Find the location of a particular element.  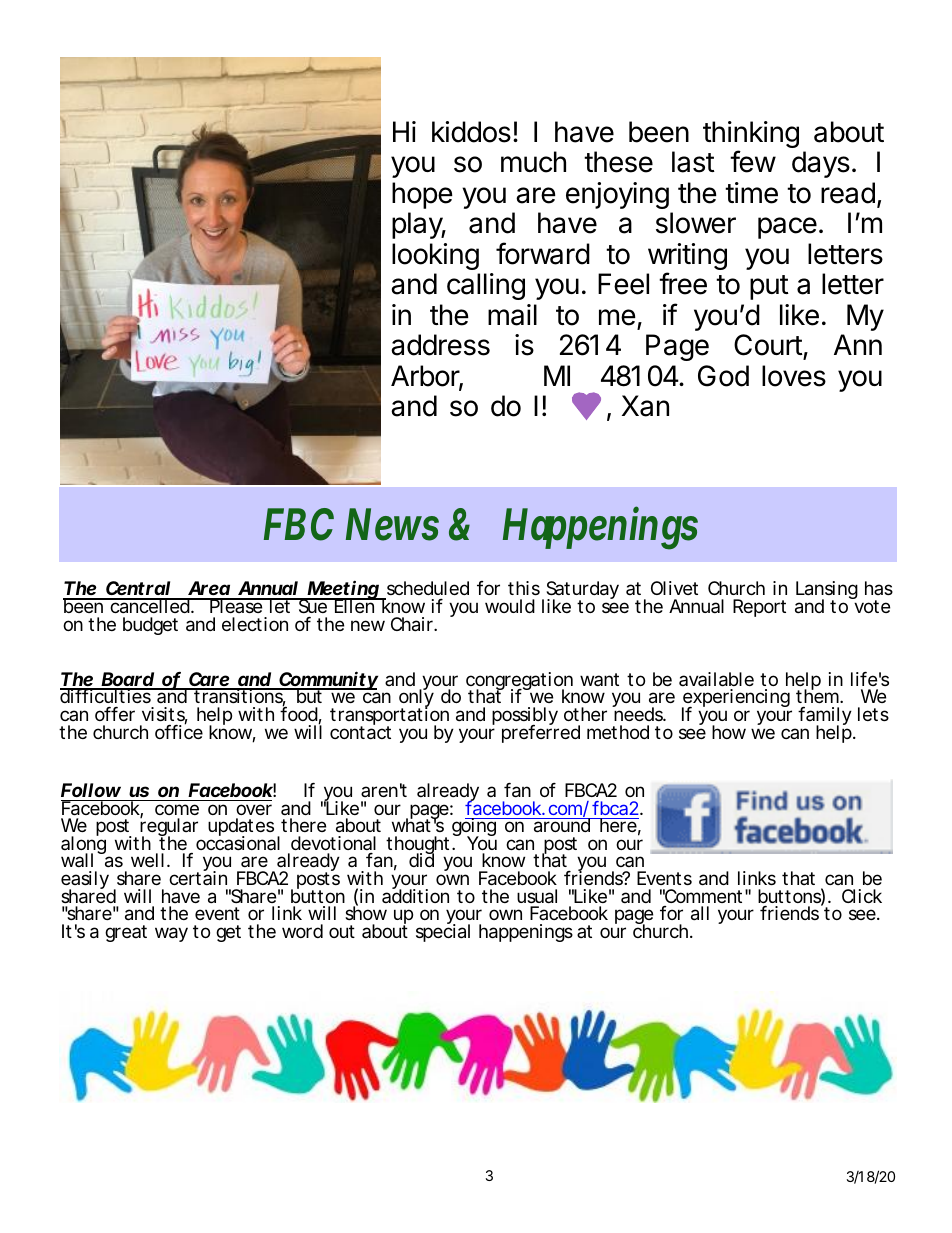

address is located at coordinates (440, 345).
